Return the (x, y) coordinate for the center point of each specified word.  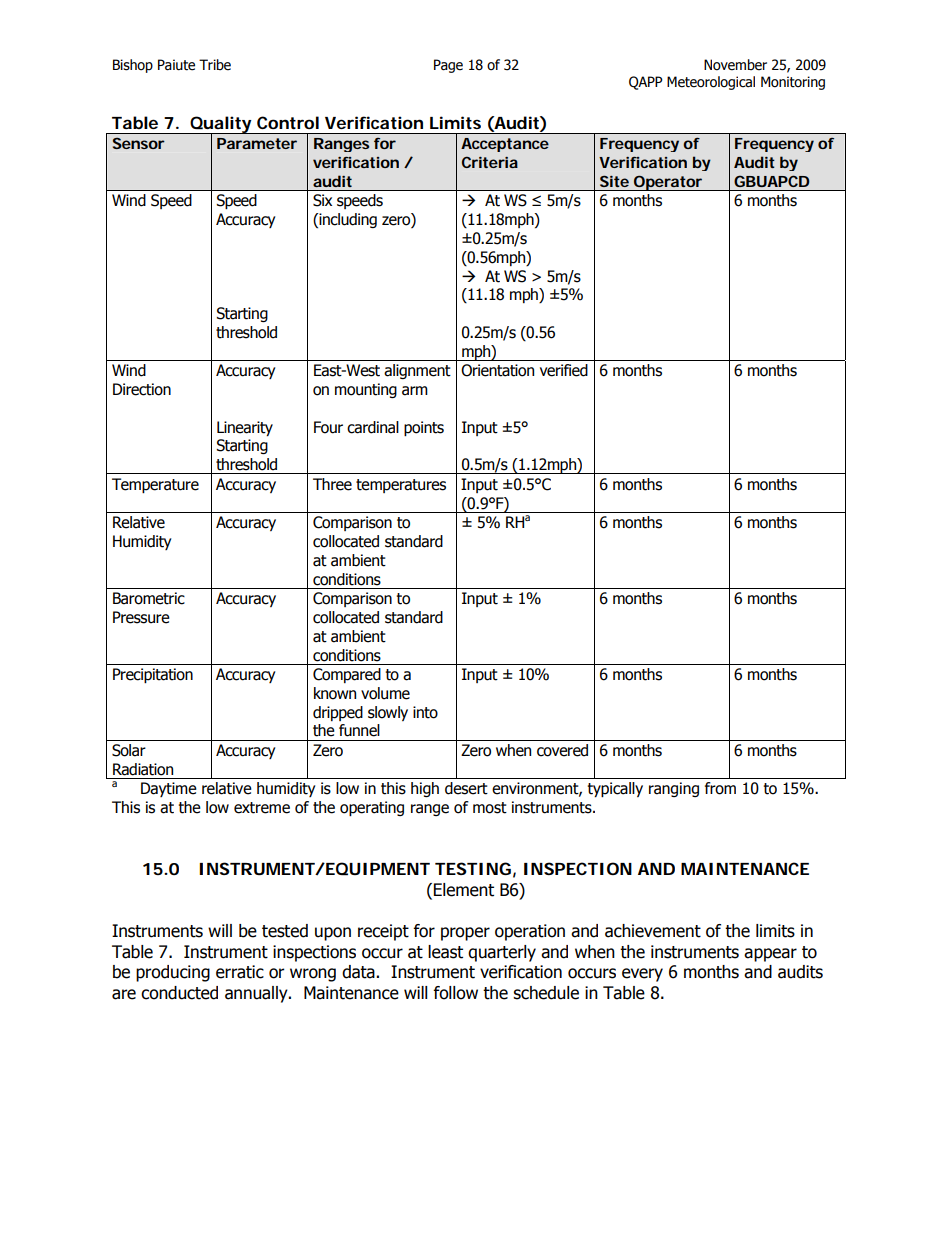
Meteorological (711, 83)
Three (332, 484)
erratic (240, 972)
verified (564, 370)
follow (455, 993)
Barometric (149, 598)
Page (448, 66)
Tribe (215, 65)
